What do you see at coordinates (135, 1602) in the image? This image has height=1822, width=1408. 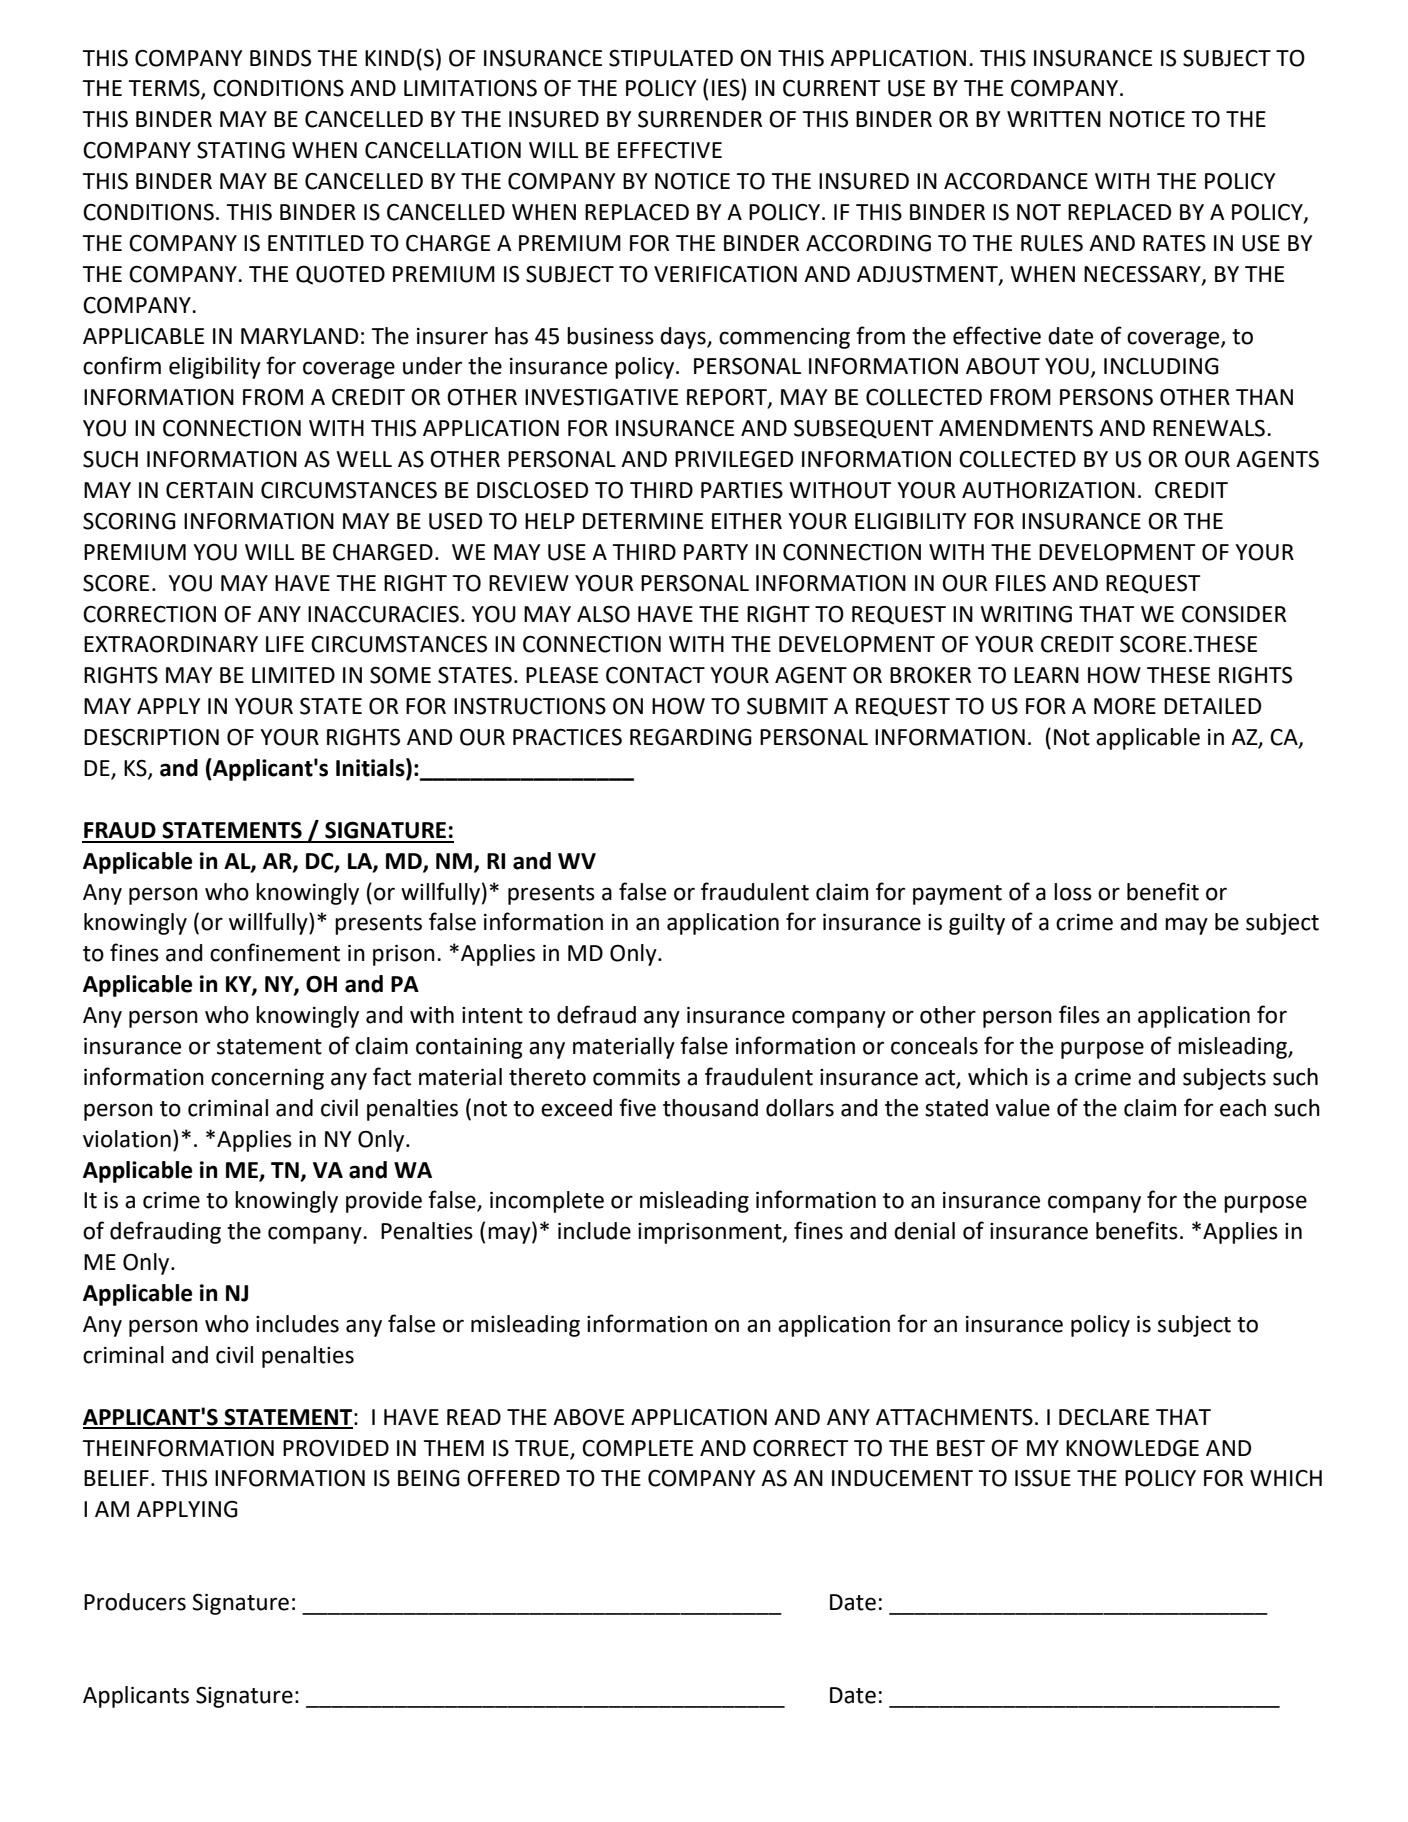 I see `Producers` at bounding box center [135, 1602].
